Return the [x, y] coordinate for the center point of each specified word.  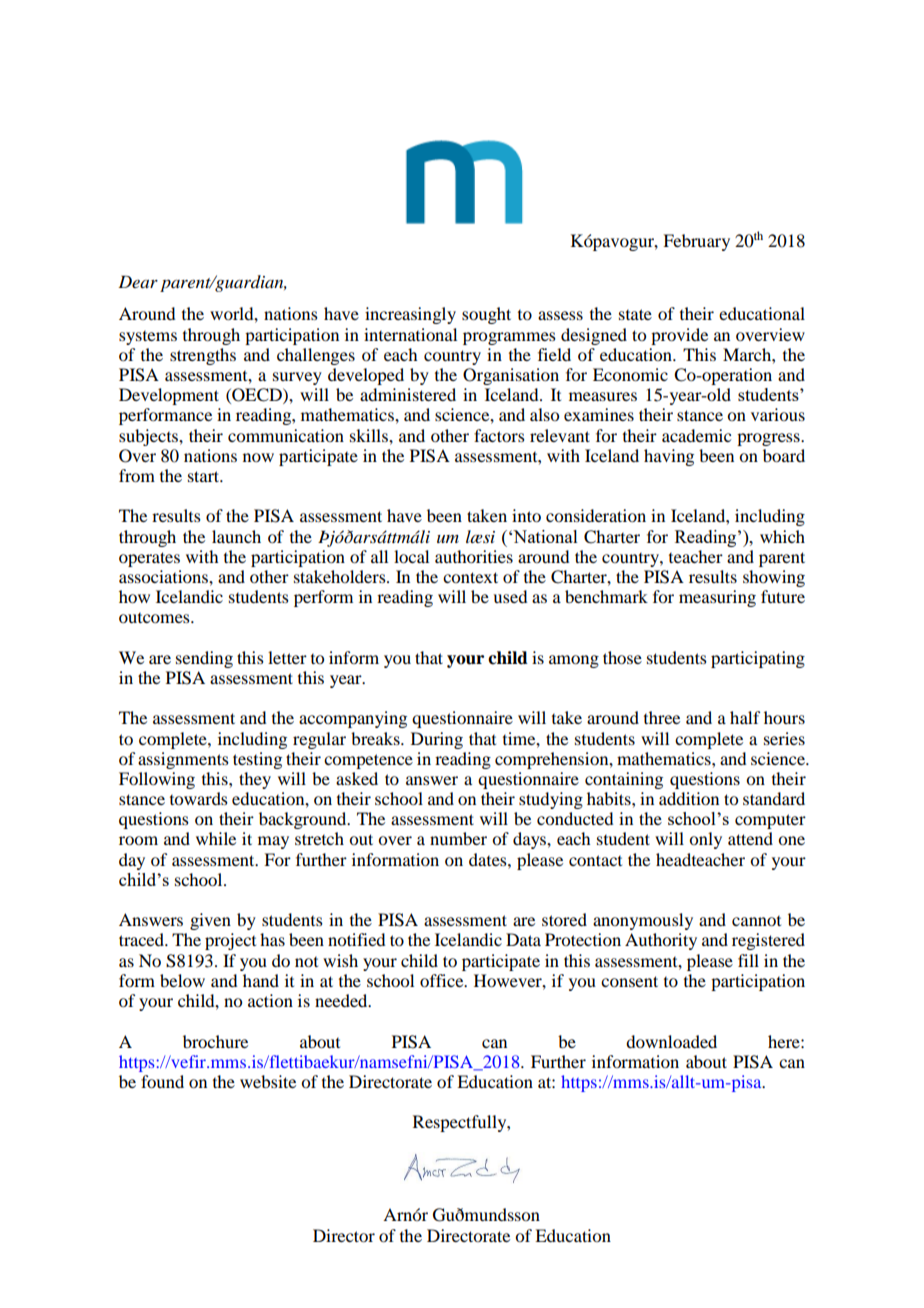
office [443, 980]
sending [204, 659]
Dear [138, 281]
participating [758, 659]
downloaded [671, 1041]
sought [486, 315]
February [696, 242]
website [268, 1081]
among [574, 661]
